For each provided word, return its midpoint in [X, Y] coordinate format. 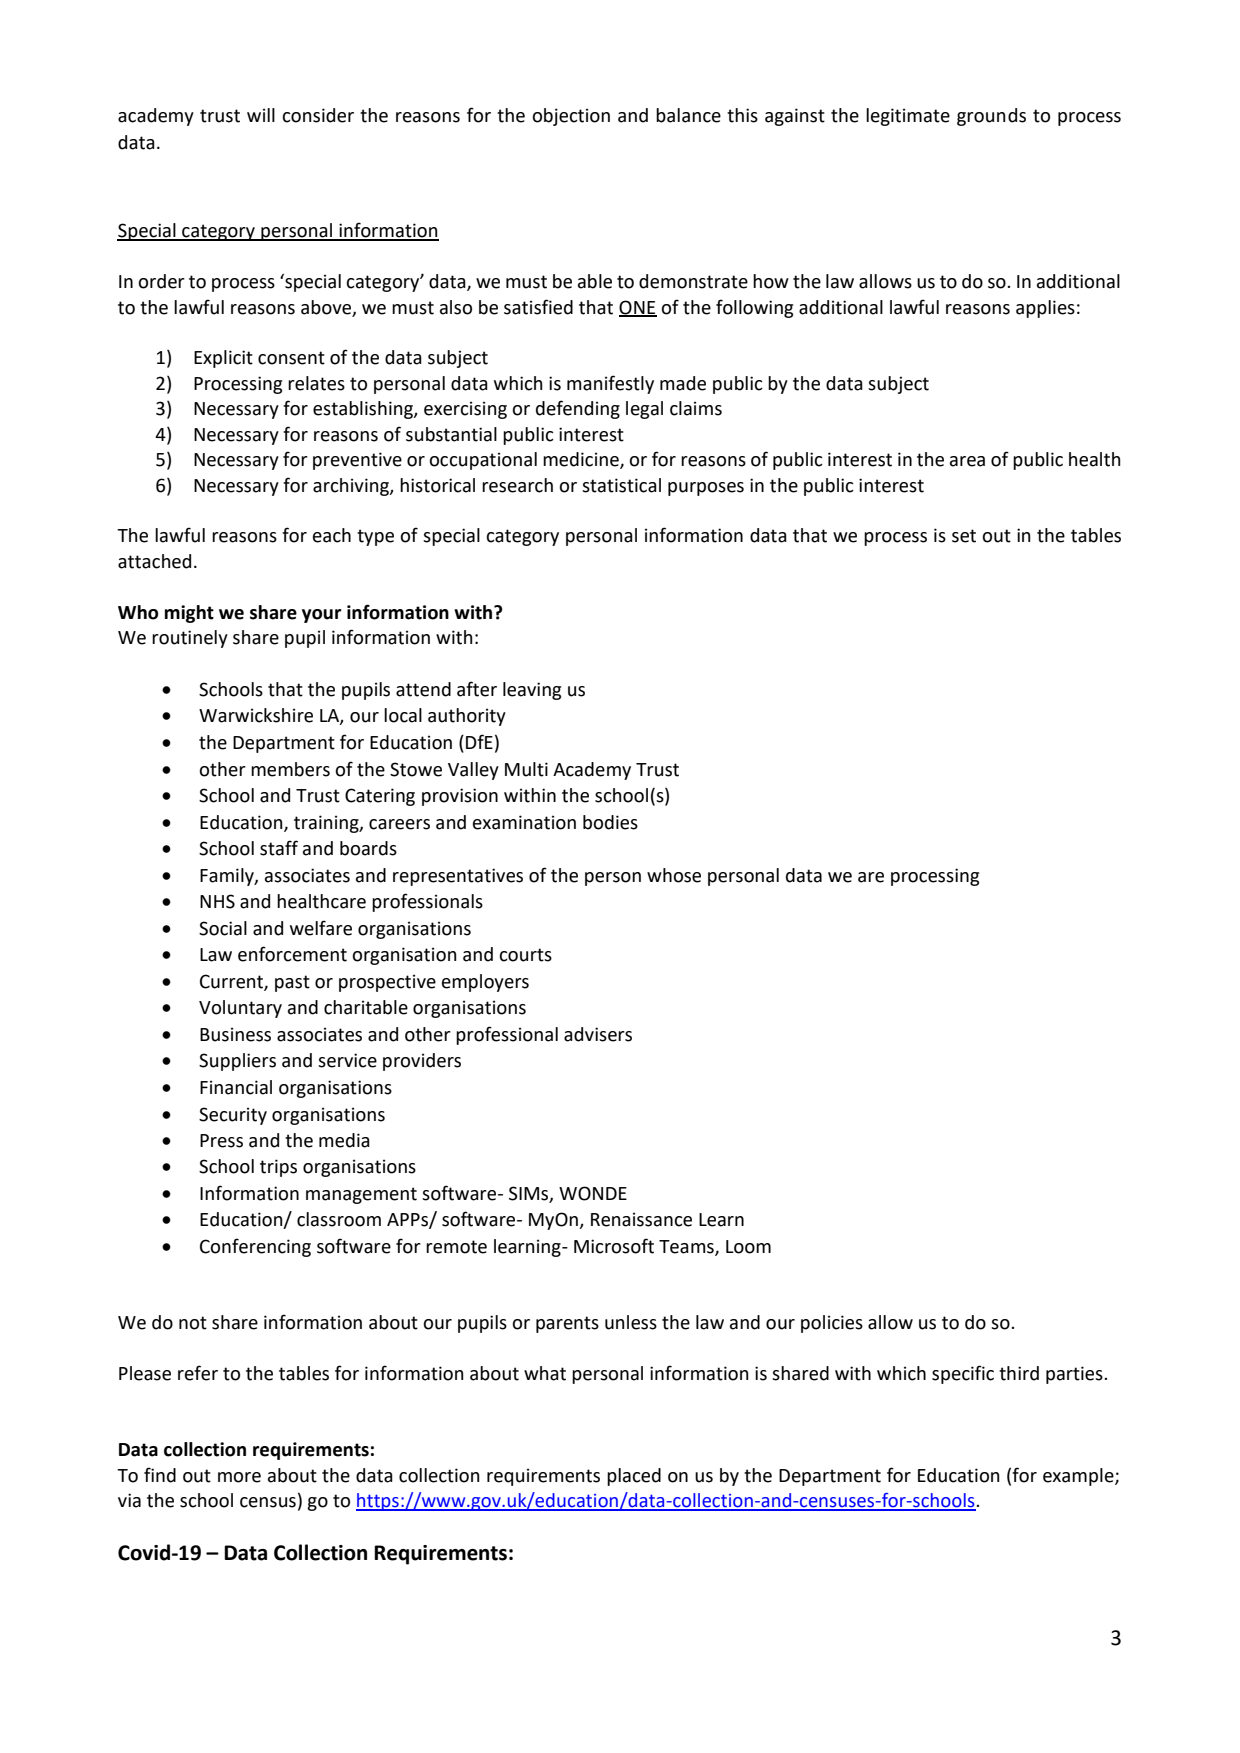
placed [634, 1477]
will [261, 115]
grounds [991, 117]
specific [963, 1374]
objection [571, 117]
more [239, 1477]
